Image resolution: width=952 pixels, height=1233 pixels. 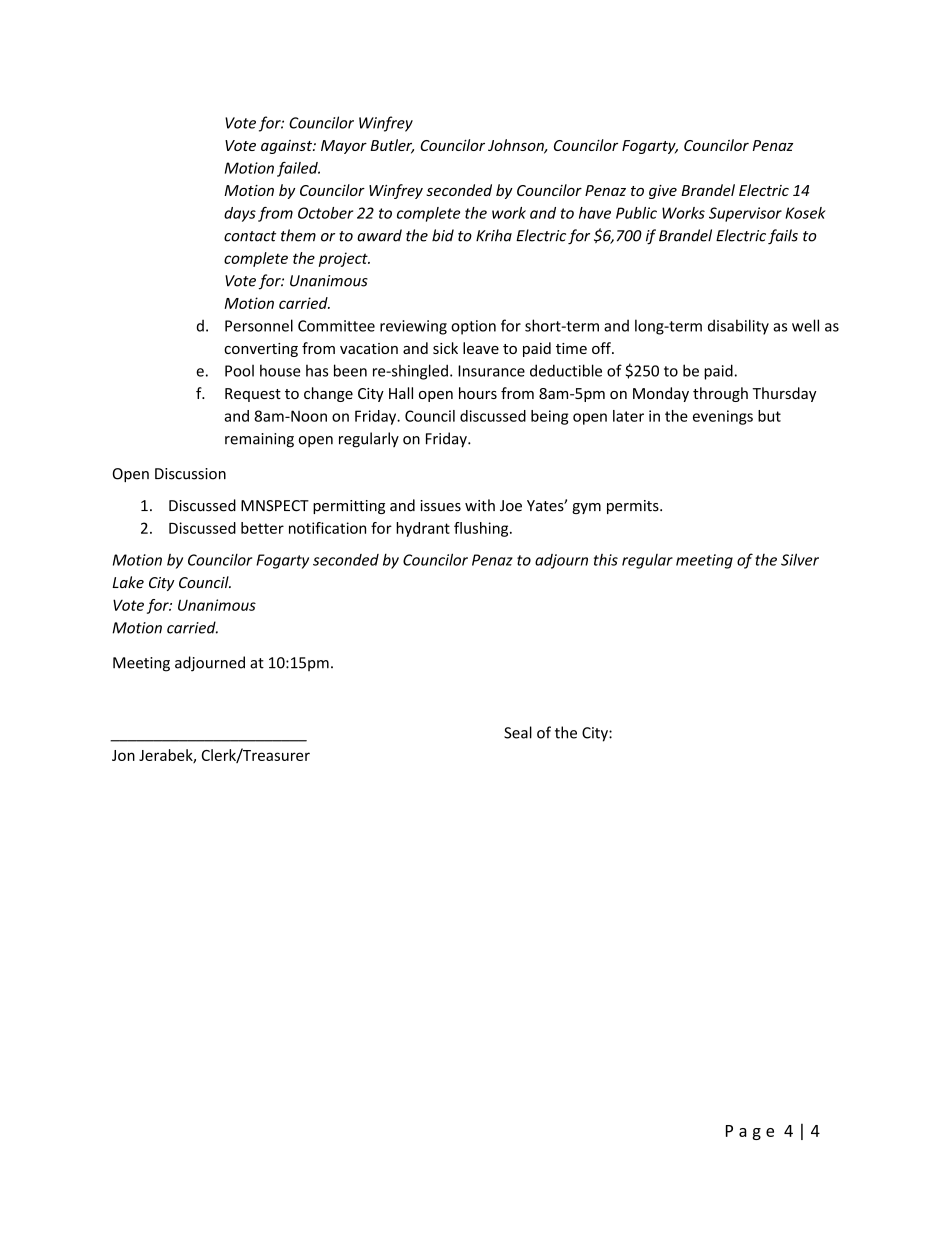 I want to click on evenings, so click(x=723, y=417).
